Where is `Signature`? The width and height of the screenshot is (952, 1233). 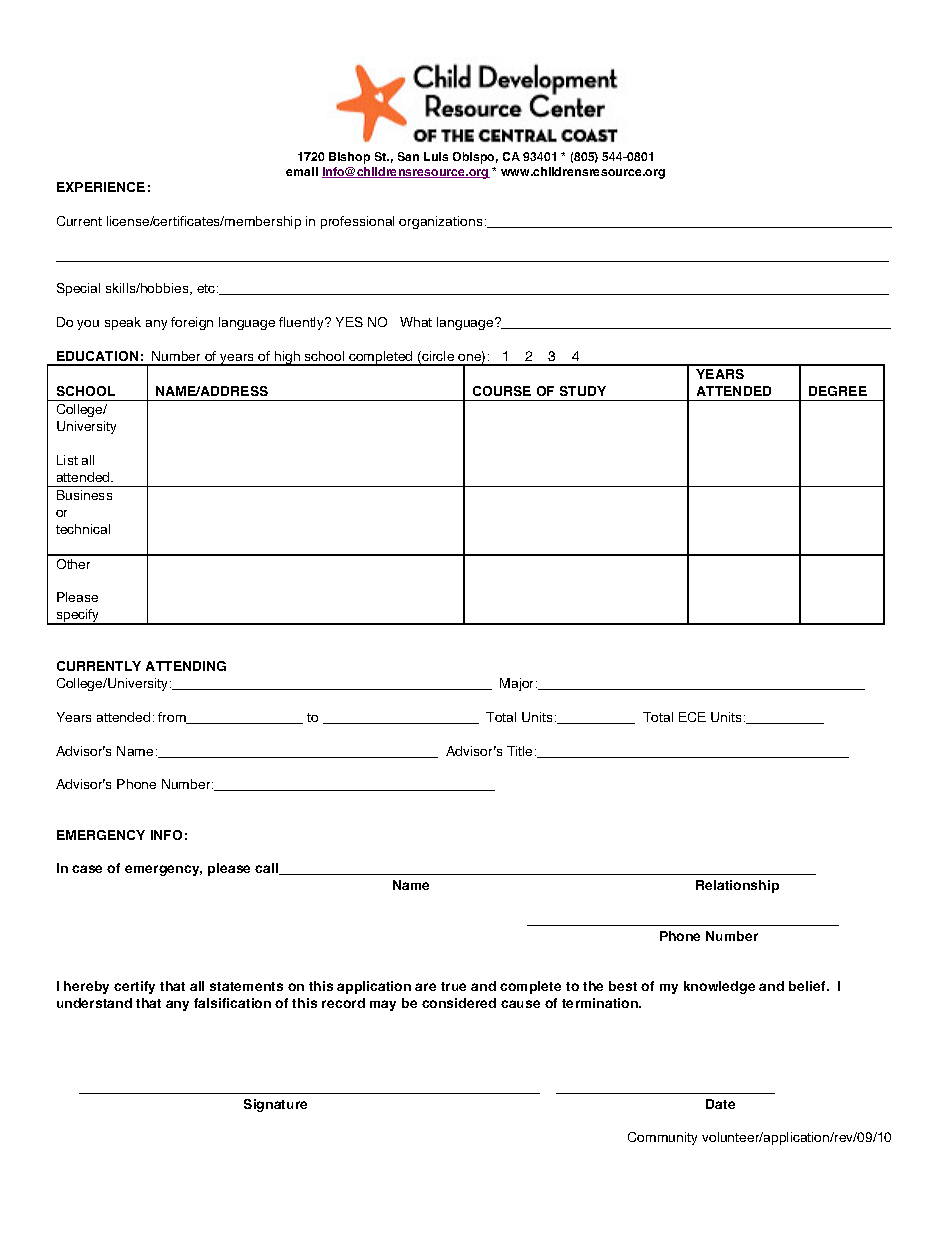 Signature is located at coordinates (275, 1105).
